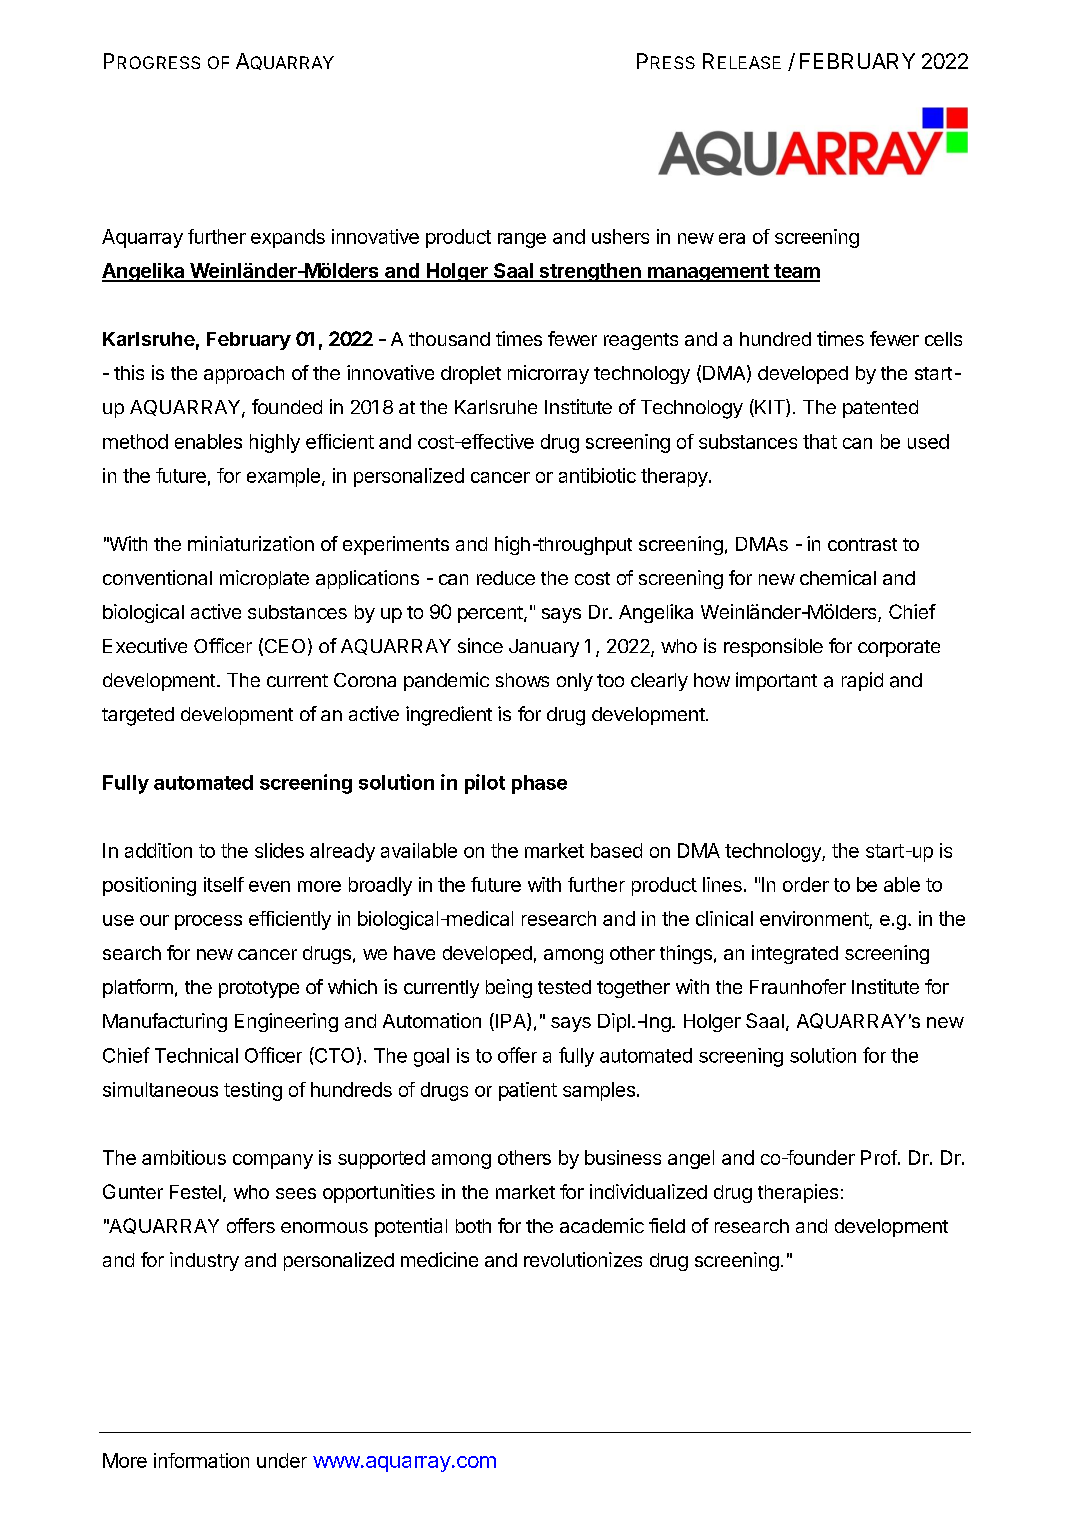  What do you see at coordinates (522, 240) in the screenshot?
I see `range` at bounding box center [522, 240].
